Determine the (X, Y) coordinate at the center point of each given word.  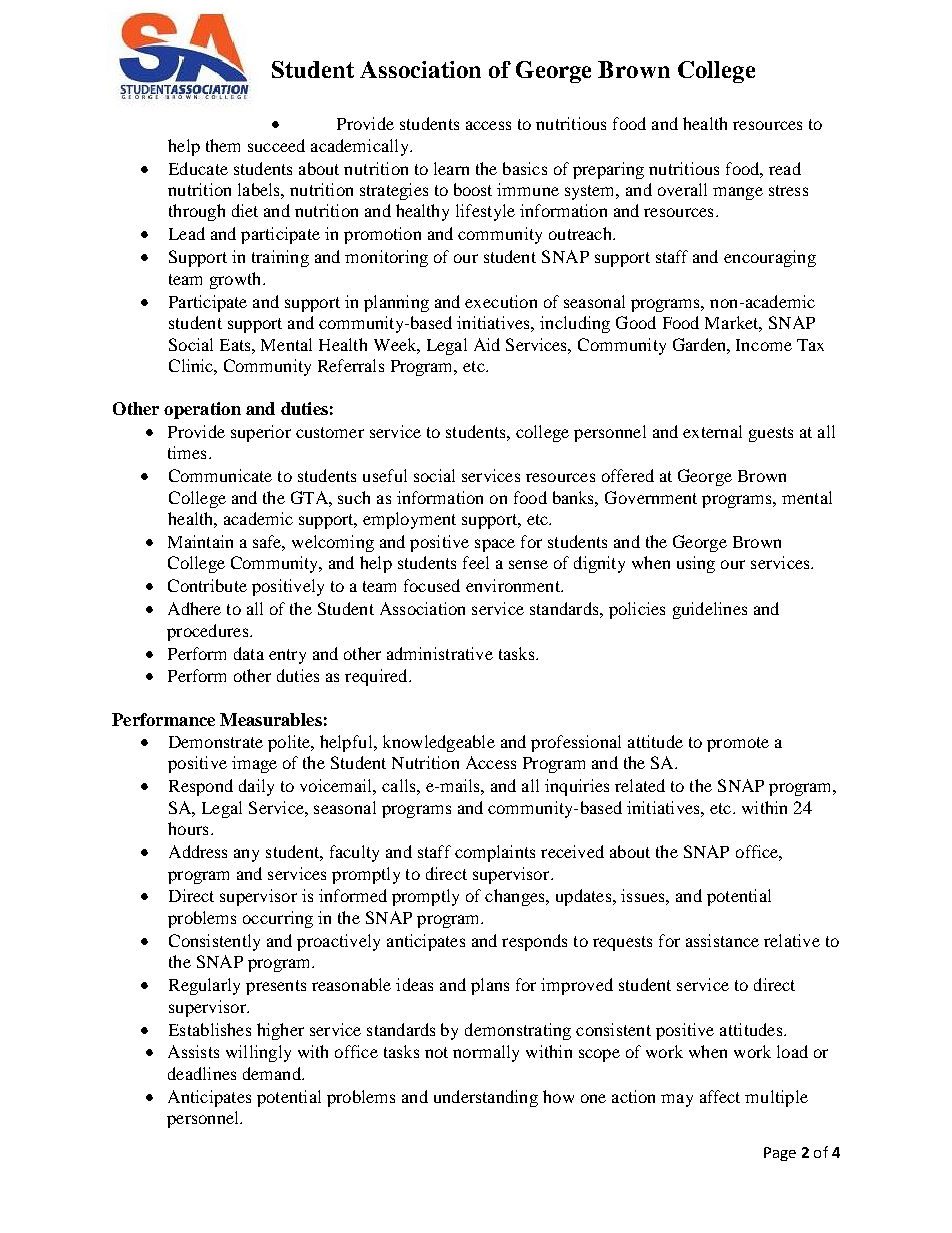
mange (738, 193)
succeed (276, 145)
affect (720, 1096)
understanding (486, 1098)
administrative (440, 653)
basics (525, 168)
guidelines (710, 610)
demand (273, 1073)
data (249, 653)
